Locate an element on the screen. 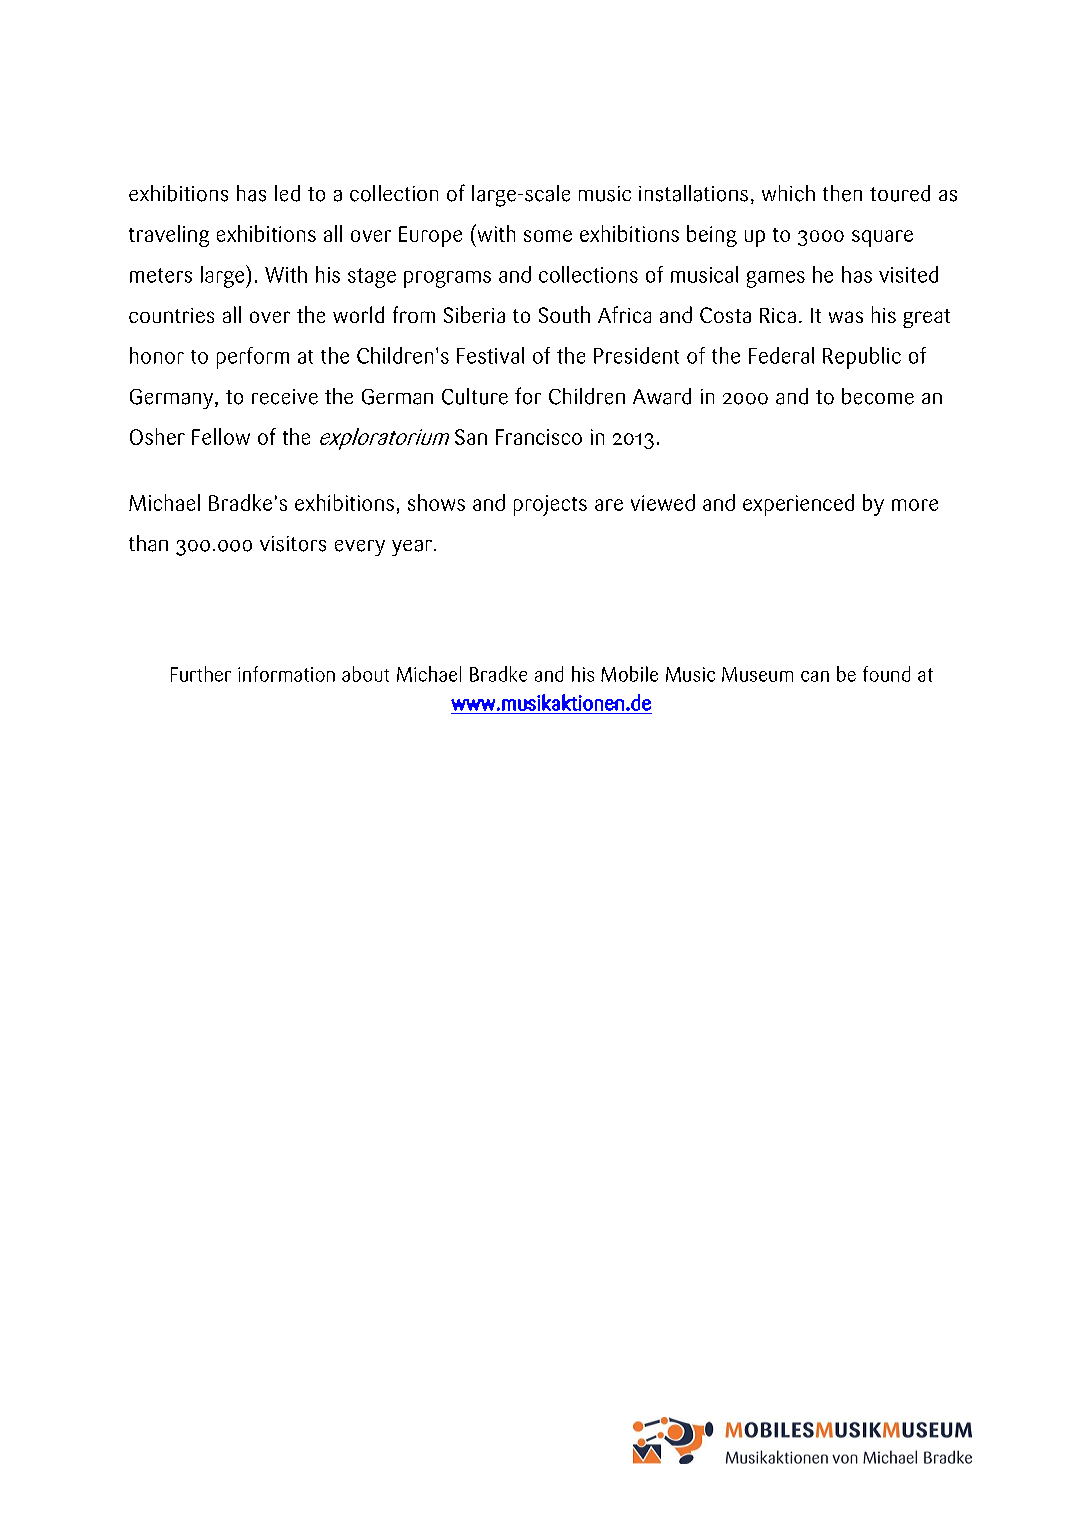 This screenshot has width=1077, height=1524. Culture is located at coordinates (475, 396).
